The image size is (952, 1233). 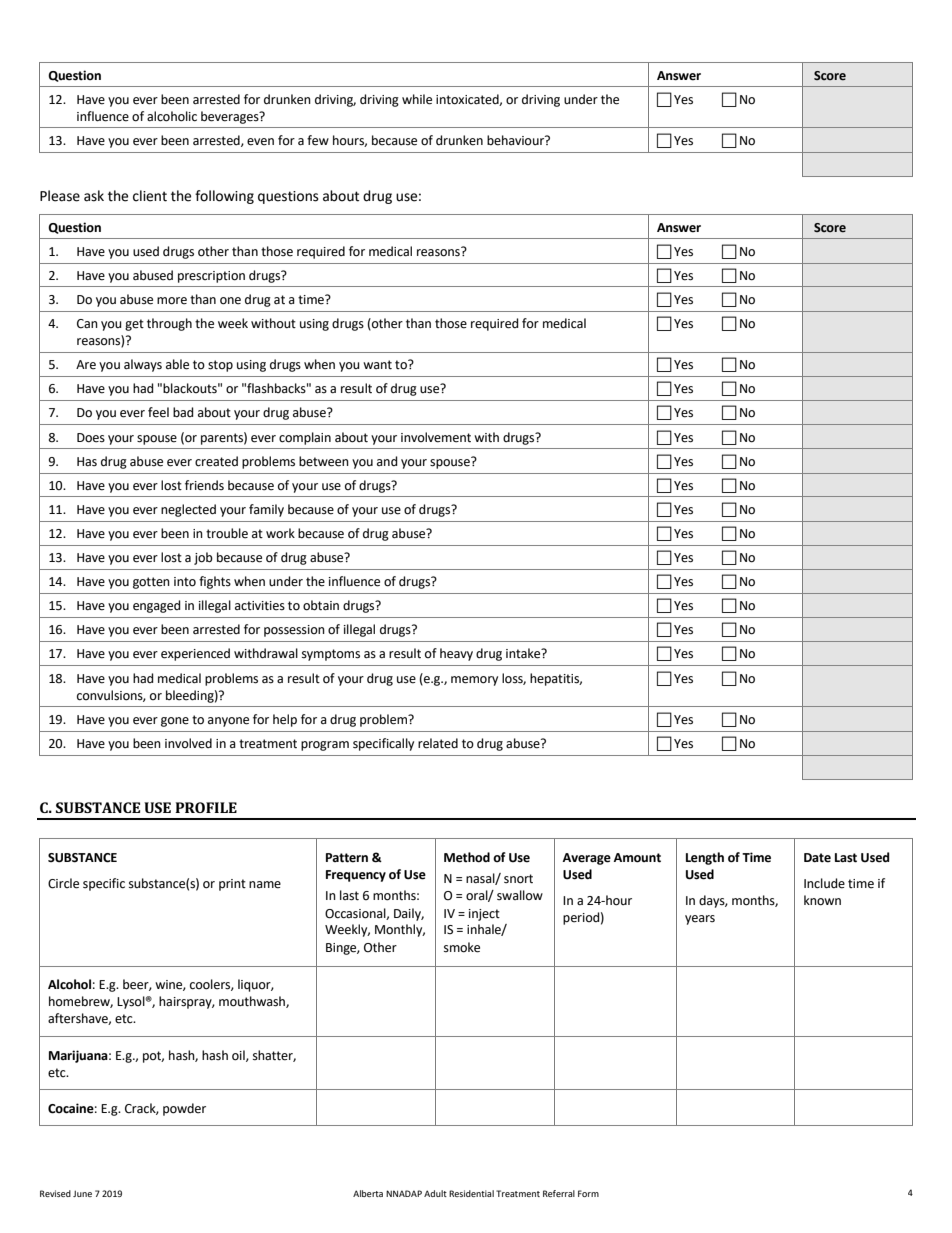 I want to click on June, so click(x=82, y=1193).
